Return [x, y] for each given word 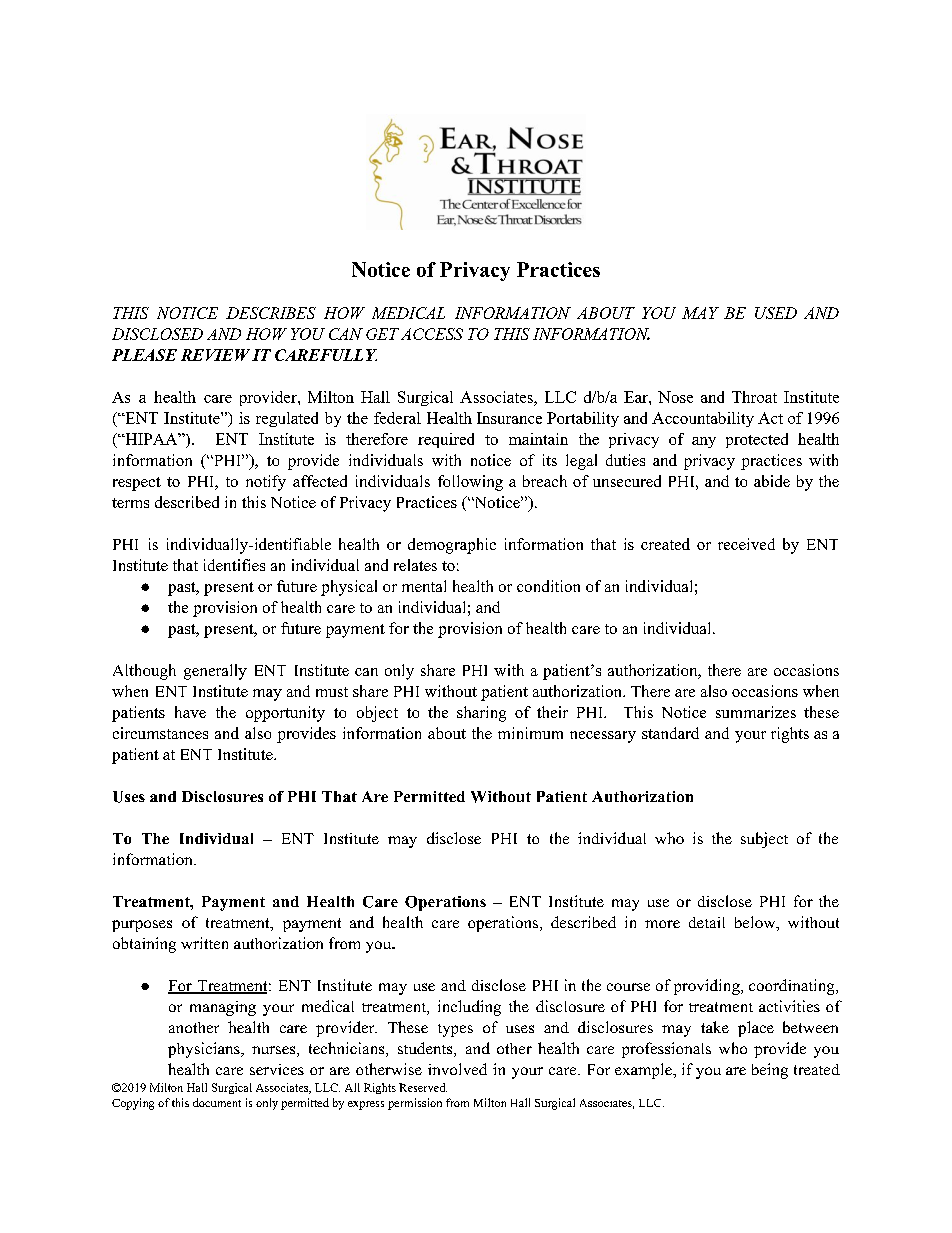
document [217, 1102]
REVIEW [215, 355]
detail [707, 922]
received [746, 544]
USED [776, 313]
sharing [481, 714]
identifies [234, 565]
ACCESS [432, 334]
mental [424, 586]
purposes [142, 926]
